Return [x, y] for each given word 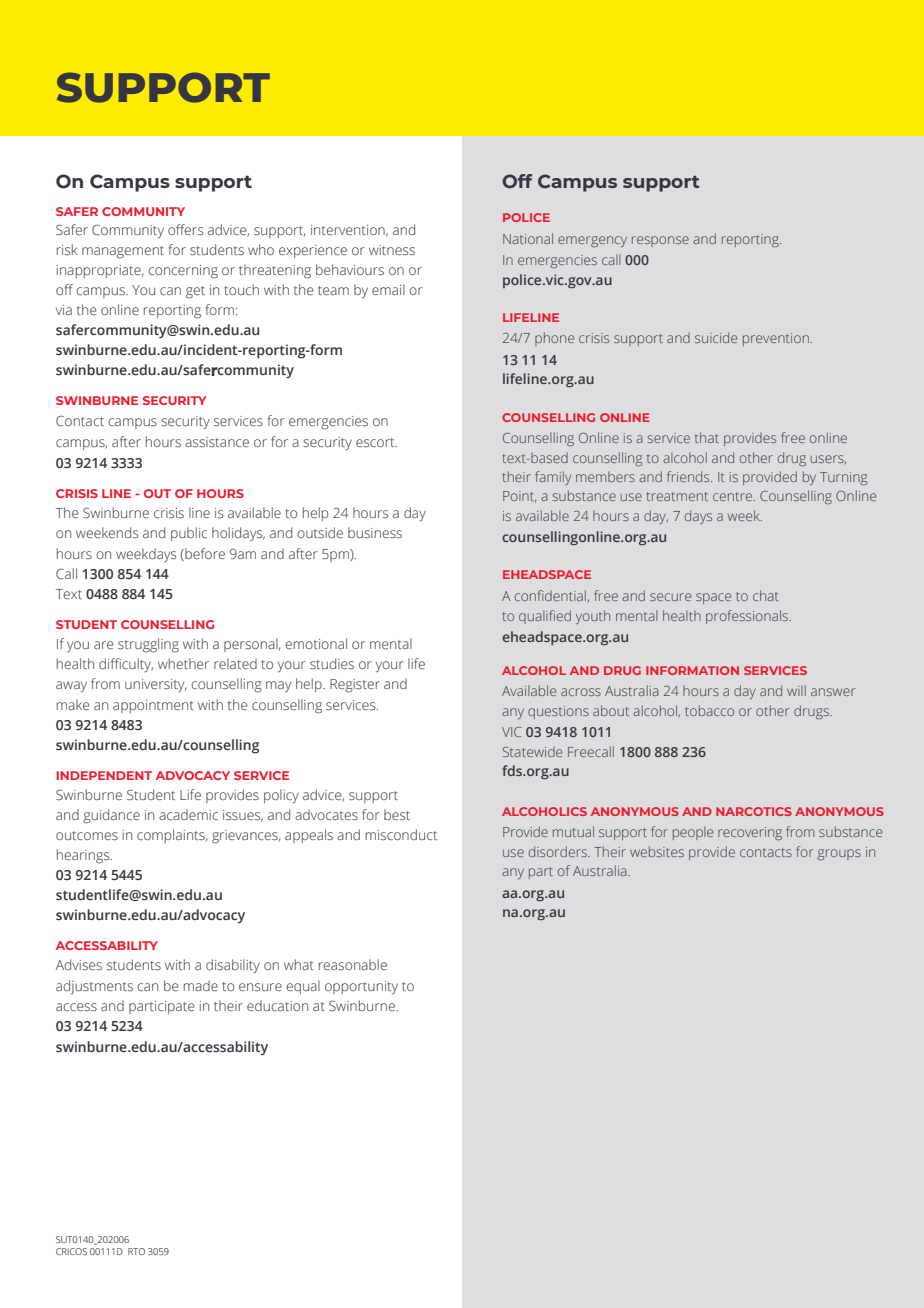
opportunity [361, 988]
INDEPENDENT [104, 775]
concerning [183, 272]
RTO [136, 1251]
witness [392, 250]
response [660, 241]
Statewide [532, 751]
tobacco [709, 710]
